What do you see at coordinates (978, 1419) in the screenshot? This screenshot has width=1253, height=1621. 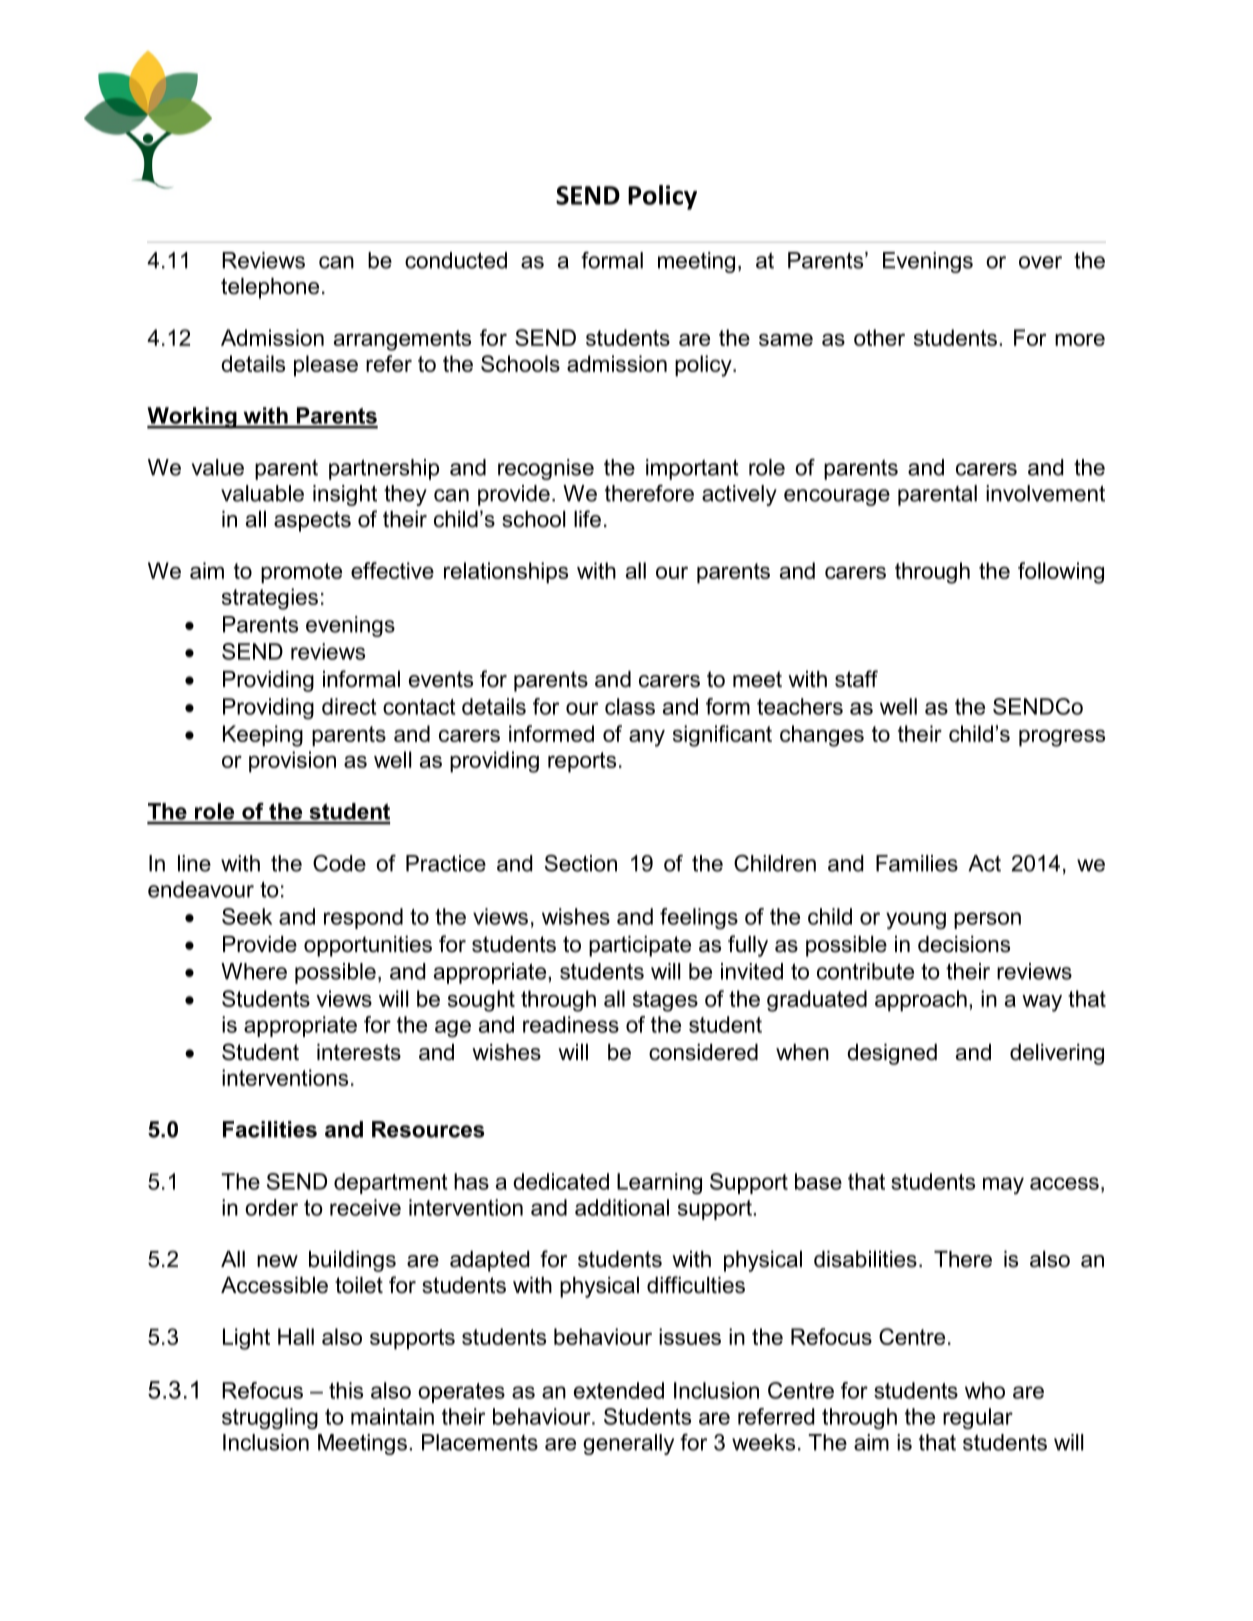 I see `regular` at bounding box center [978, 1419].
